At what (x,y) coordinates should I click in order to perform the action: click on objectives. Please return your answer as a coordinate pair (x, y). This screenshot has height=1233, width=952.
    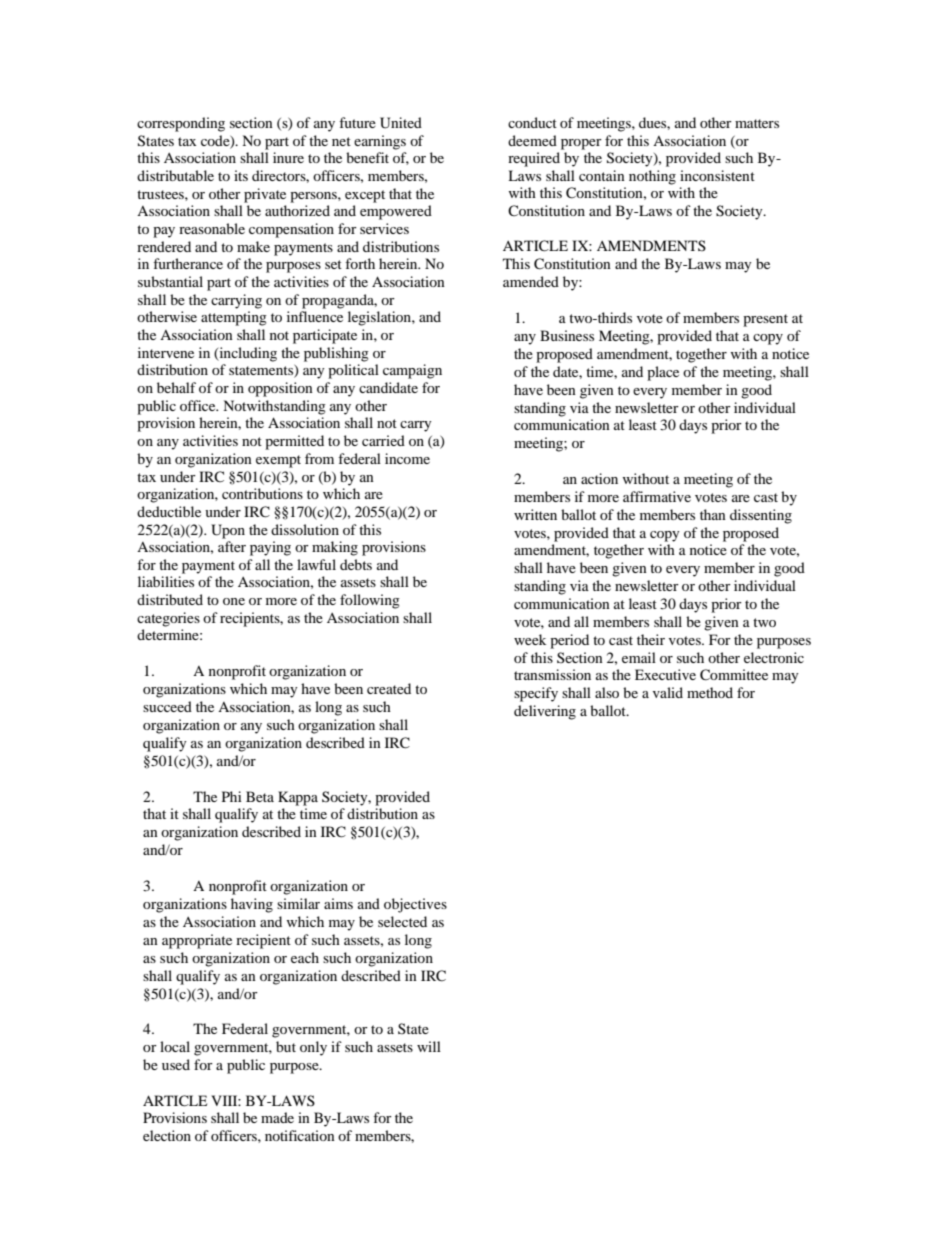
    Looking at the image, I should click on (415, 905).
